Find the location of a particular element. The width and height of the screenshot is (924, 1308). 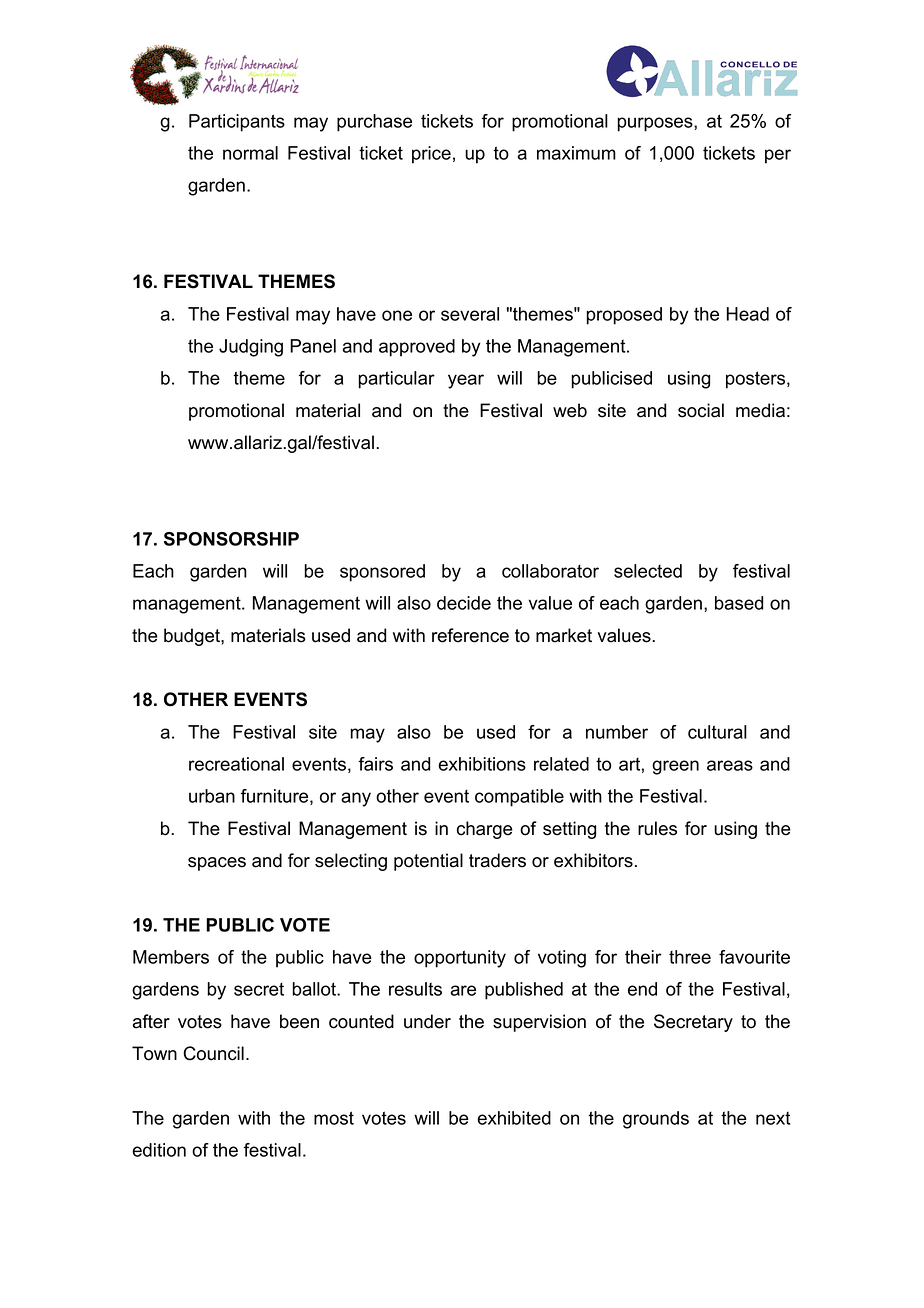

edition is located at coordinates (159, 1150).
